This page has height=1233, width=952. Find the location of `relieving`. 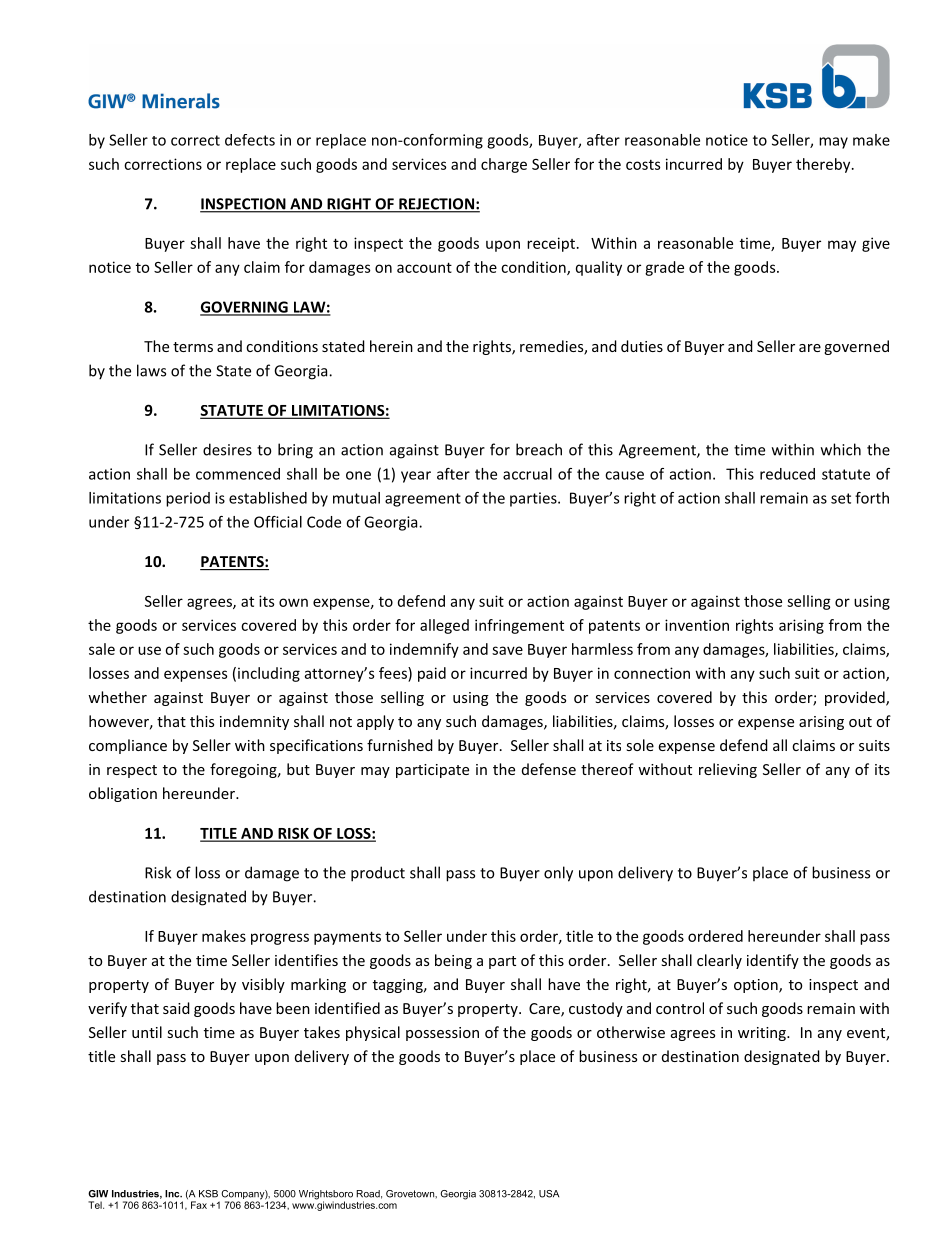

relieving is located at coordinates (728, 770).
